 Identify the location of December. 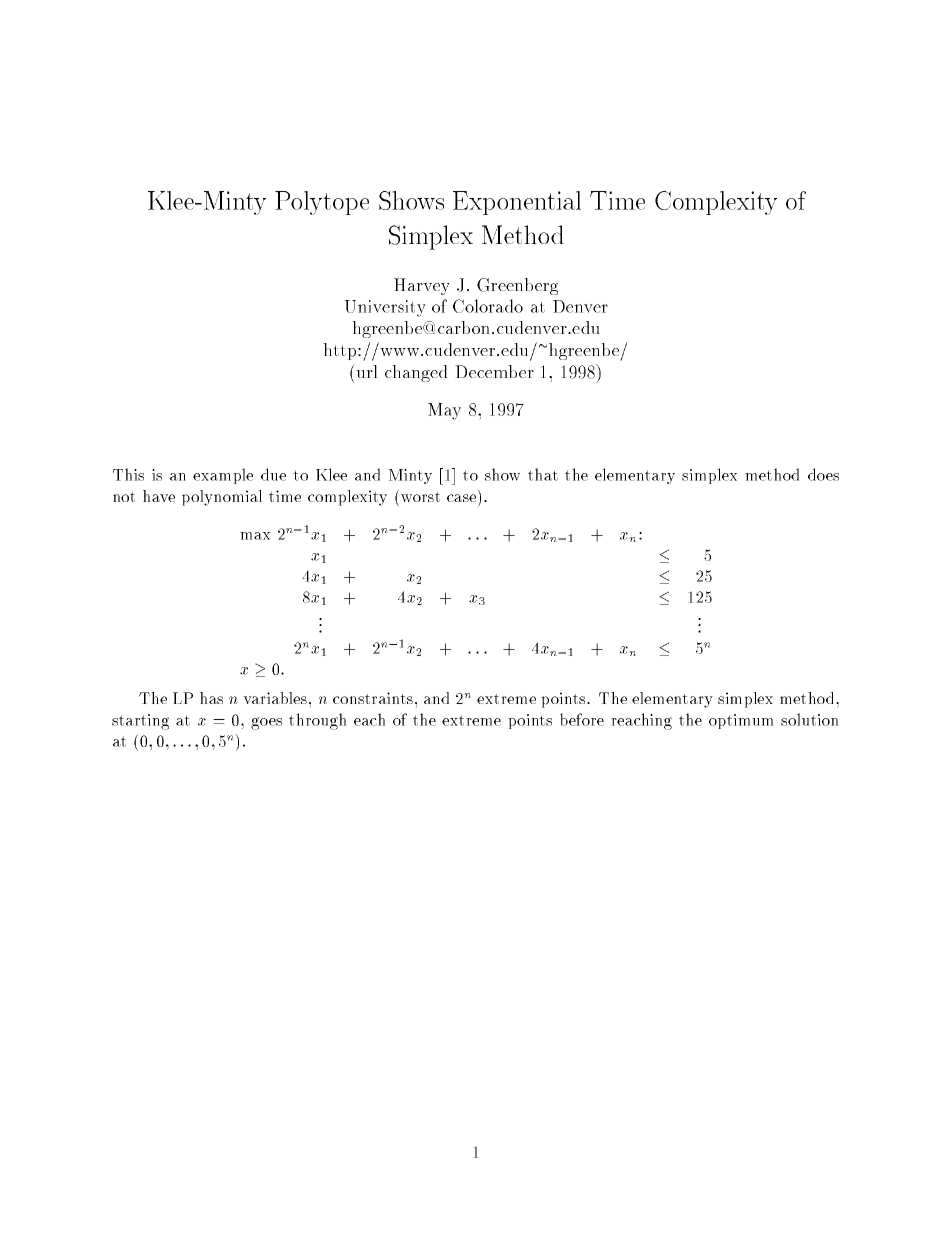
(494, 371).
